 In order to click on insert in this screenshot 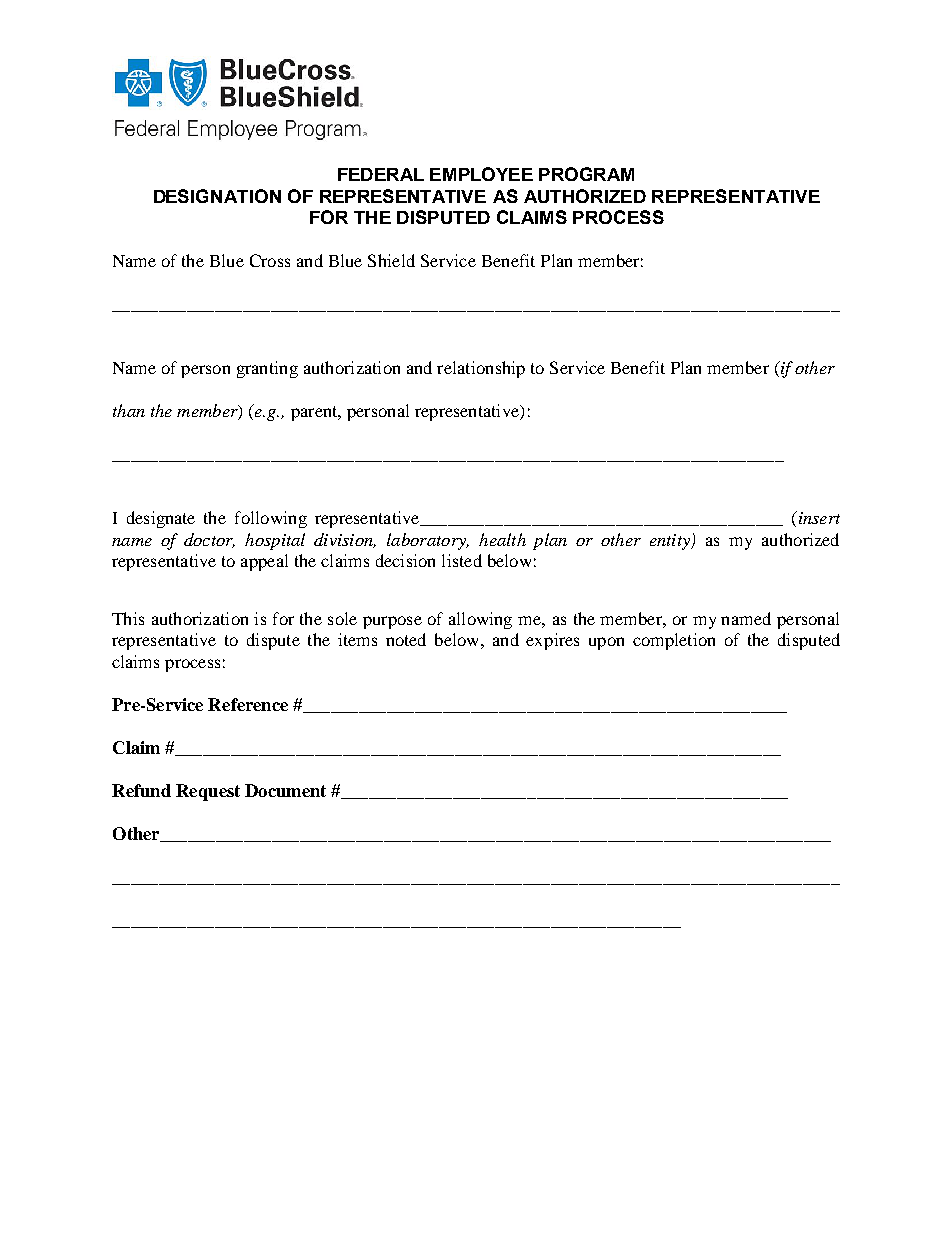, I will do `click(818, 517)`.
